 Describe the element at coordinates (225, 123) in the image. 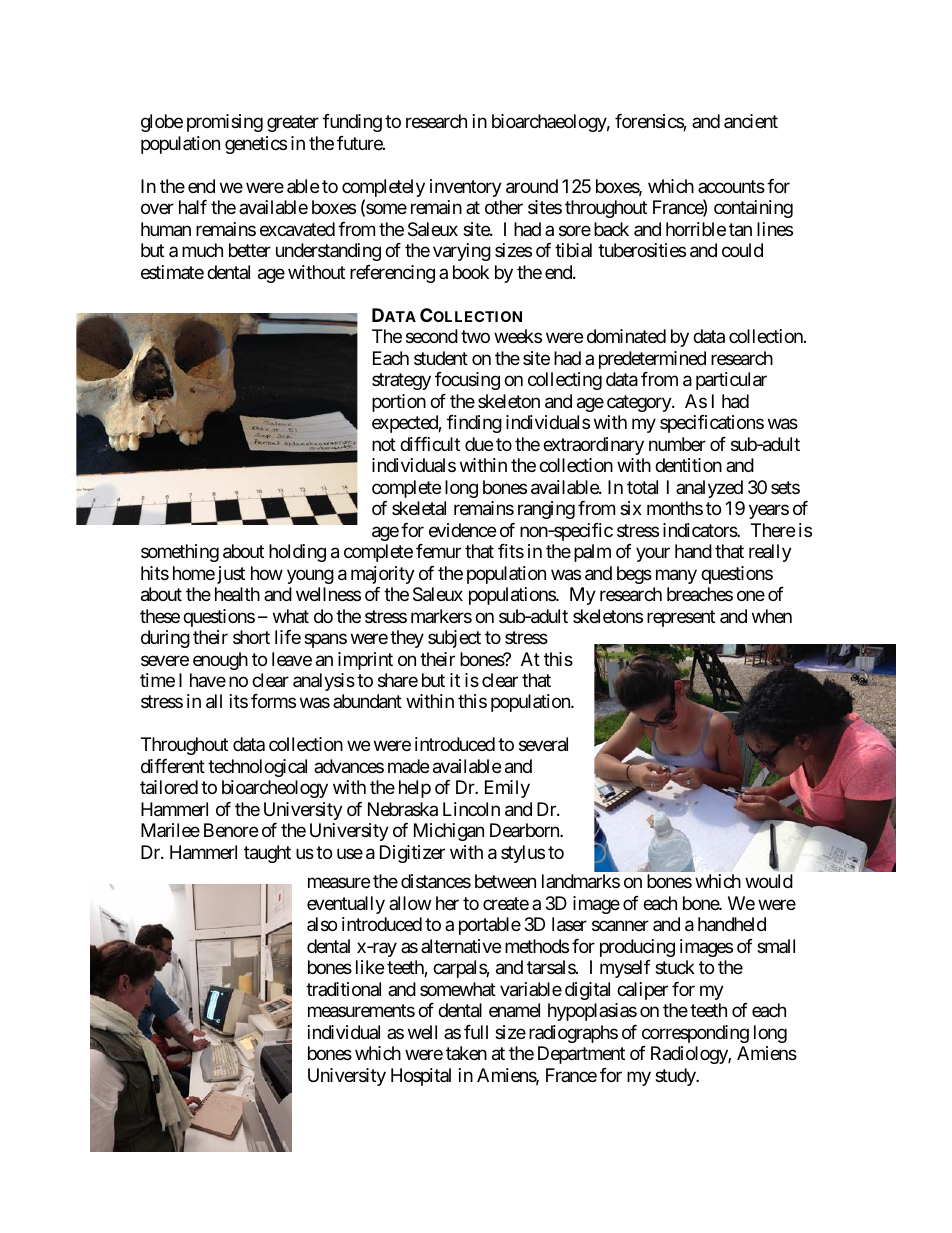

I see `promising` at that location.
